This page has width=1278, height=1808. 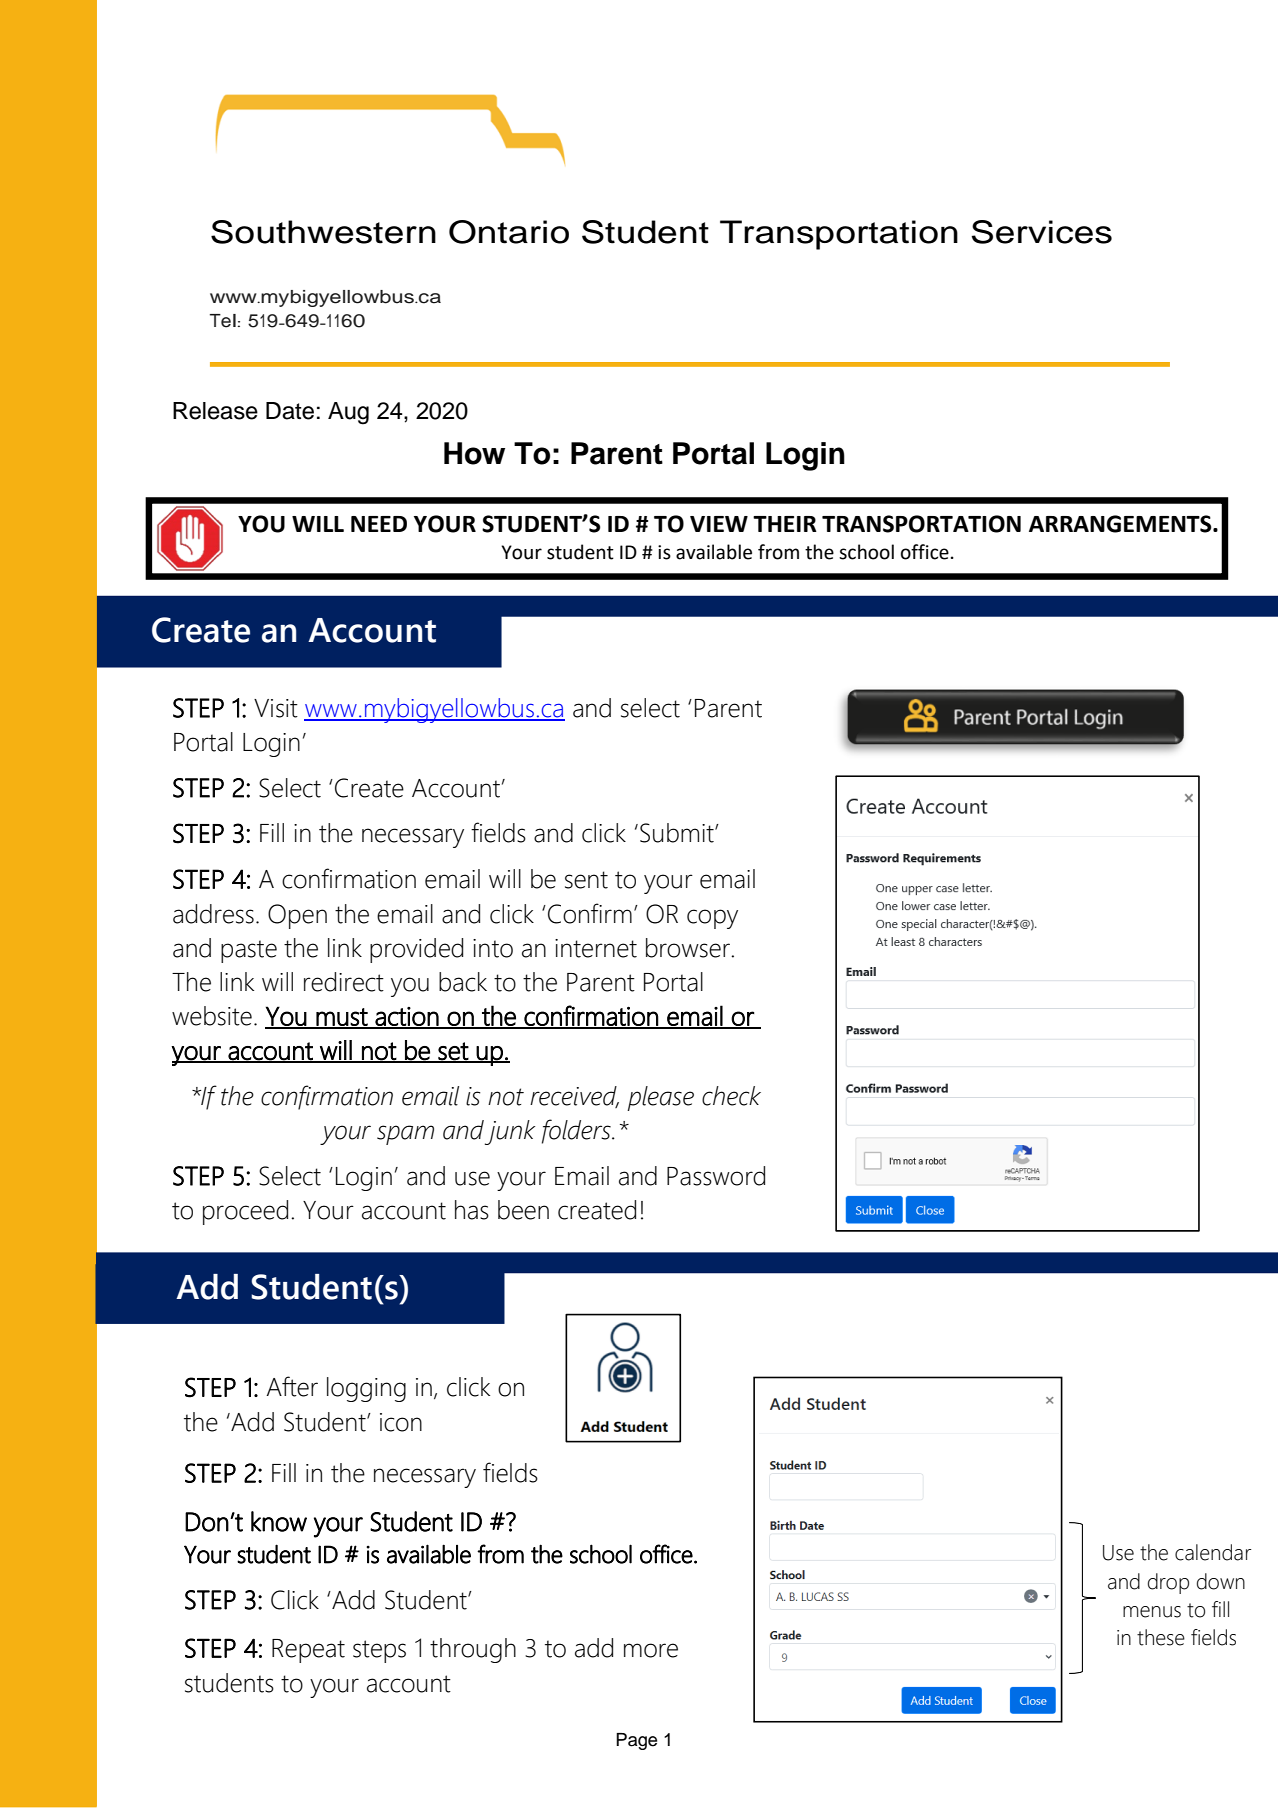 What do you see at coordinates (308, 1651) in the page?
I see `Repeat` at bounding box center [308, 1651].
